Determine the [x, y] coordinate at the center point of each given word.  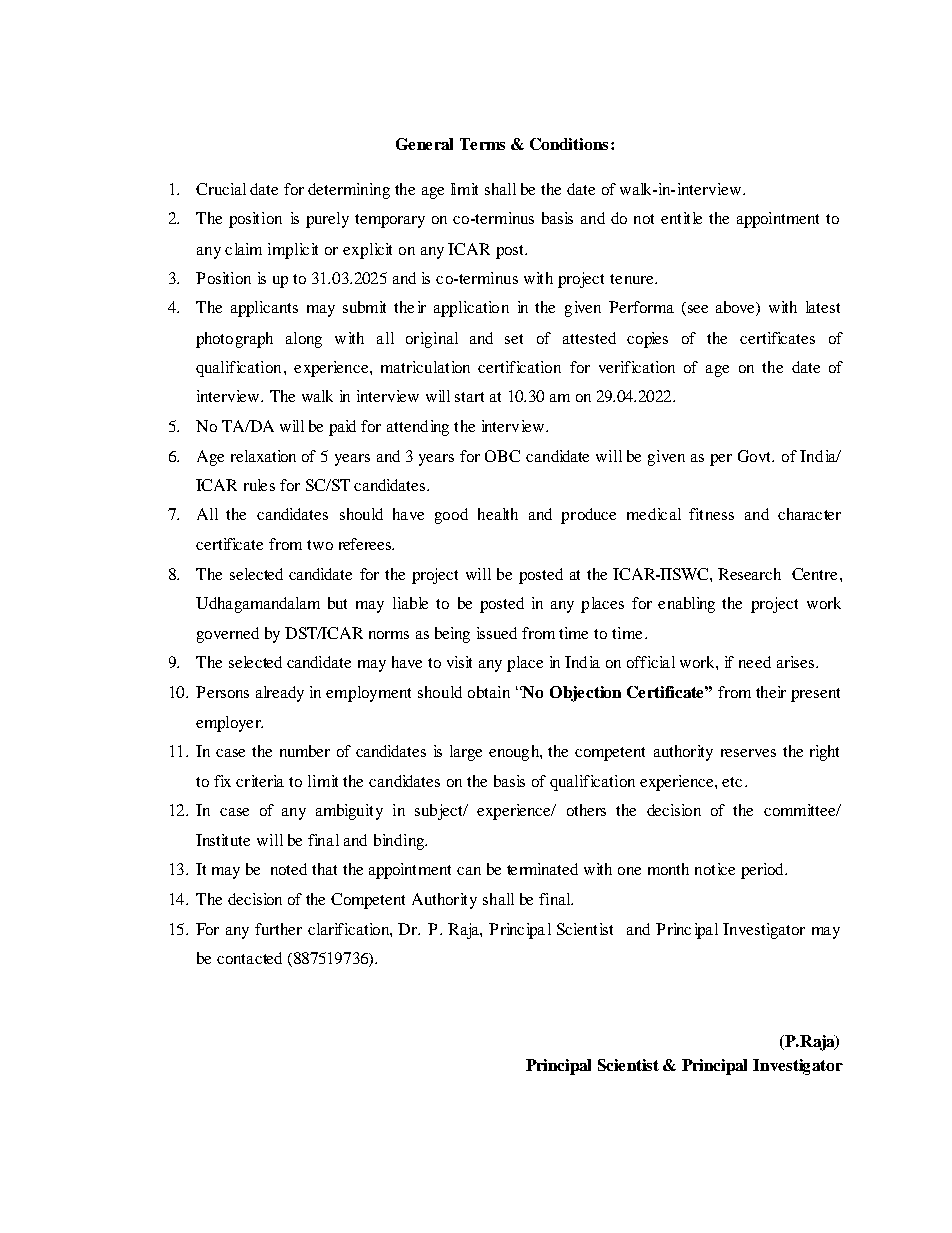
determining [349, 191]
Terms [482, 144]
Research [749, 574]
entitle [681, 218]
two [320, 545]
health [498, 514]
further [278, 929]
